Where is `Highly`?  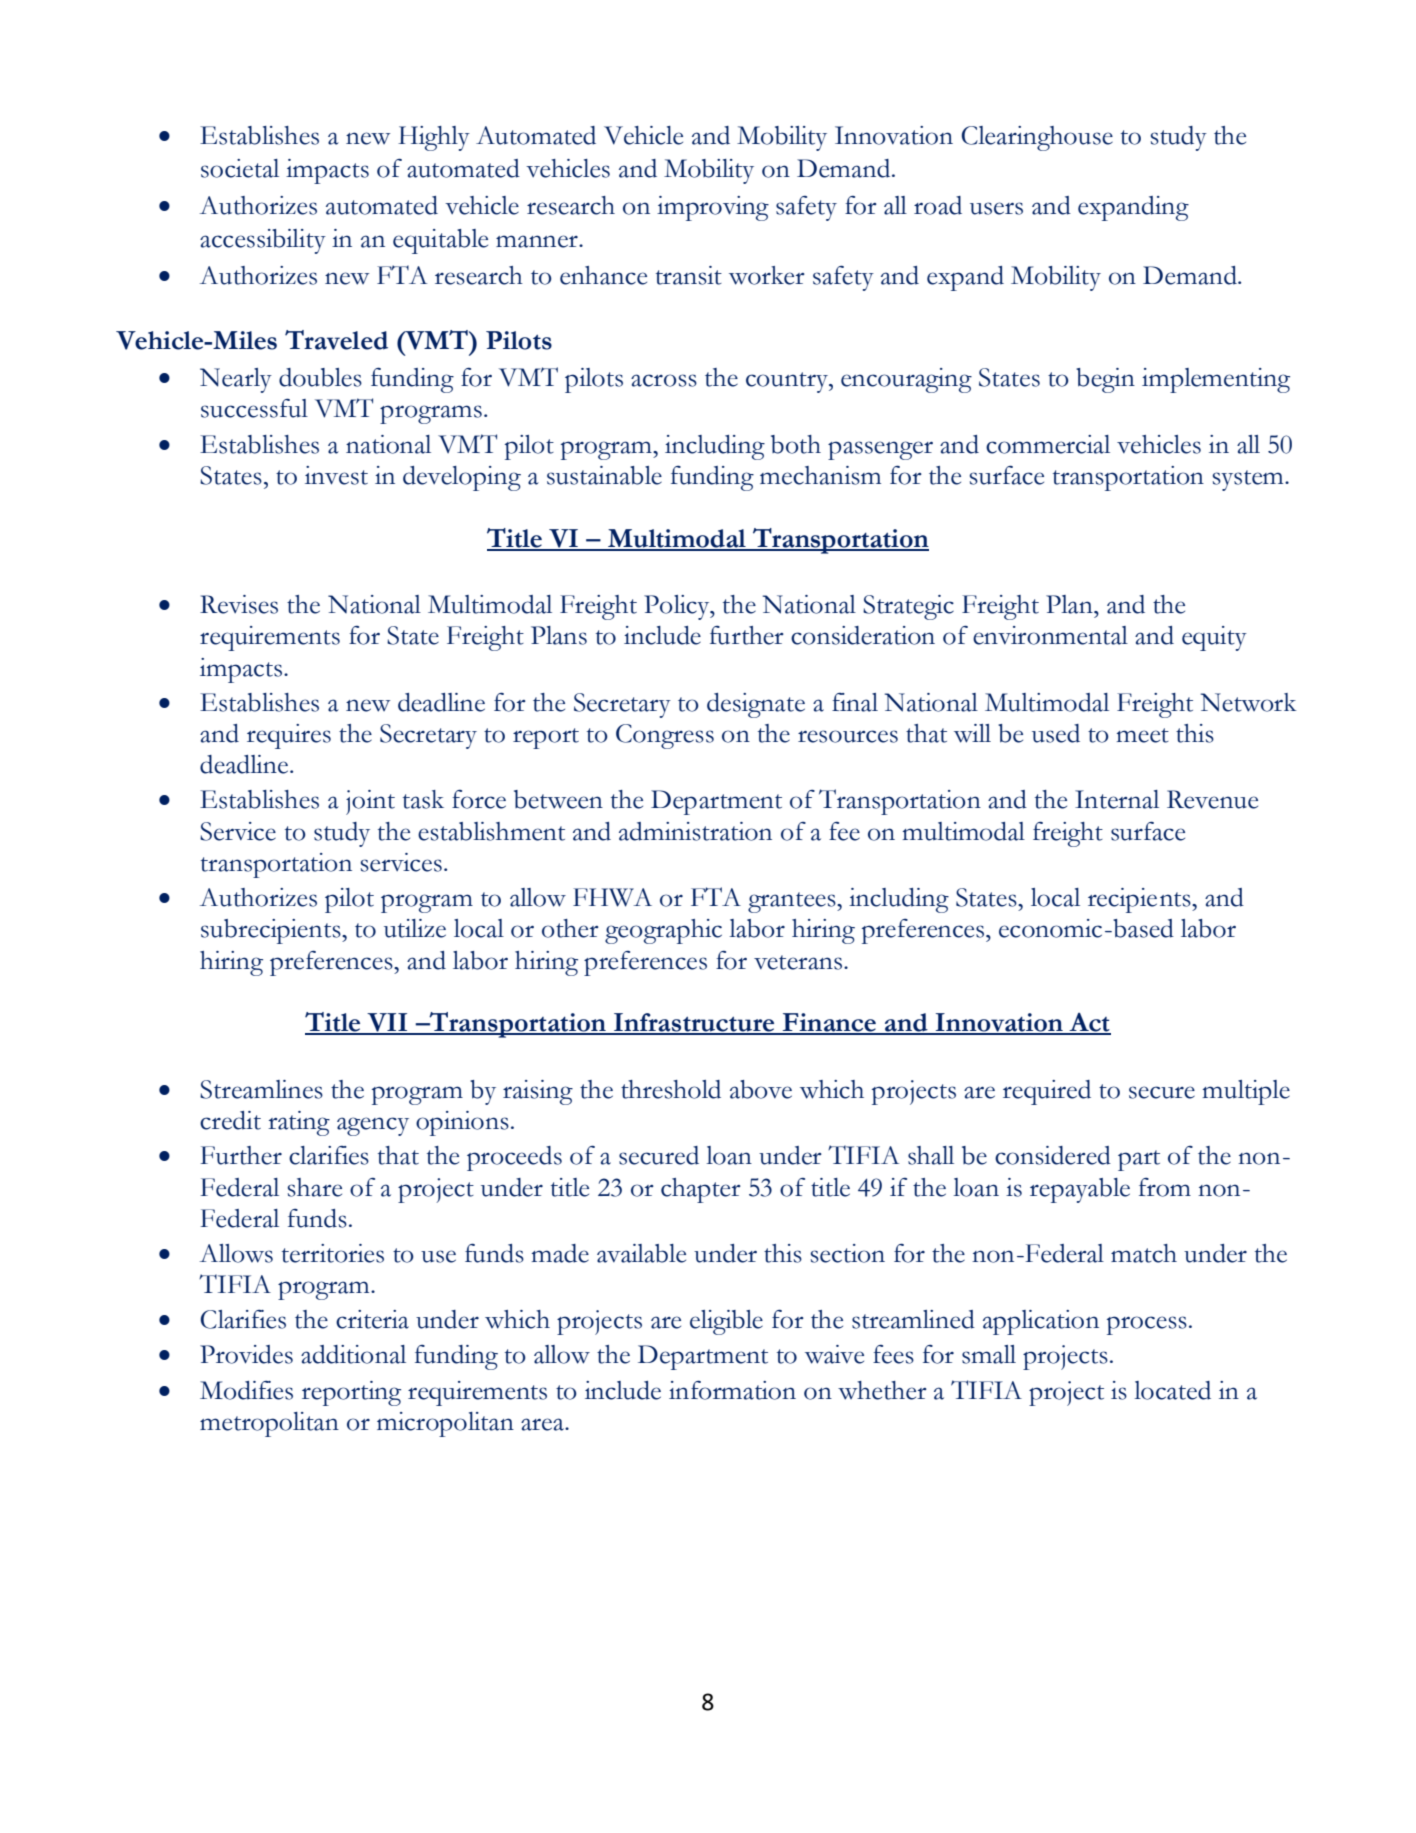 Highly is located at coordinates (434, 138).
